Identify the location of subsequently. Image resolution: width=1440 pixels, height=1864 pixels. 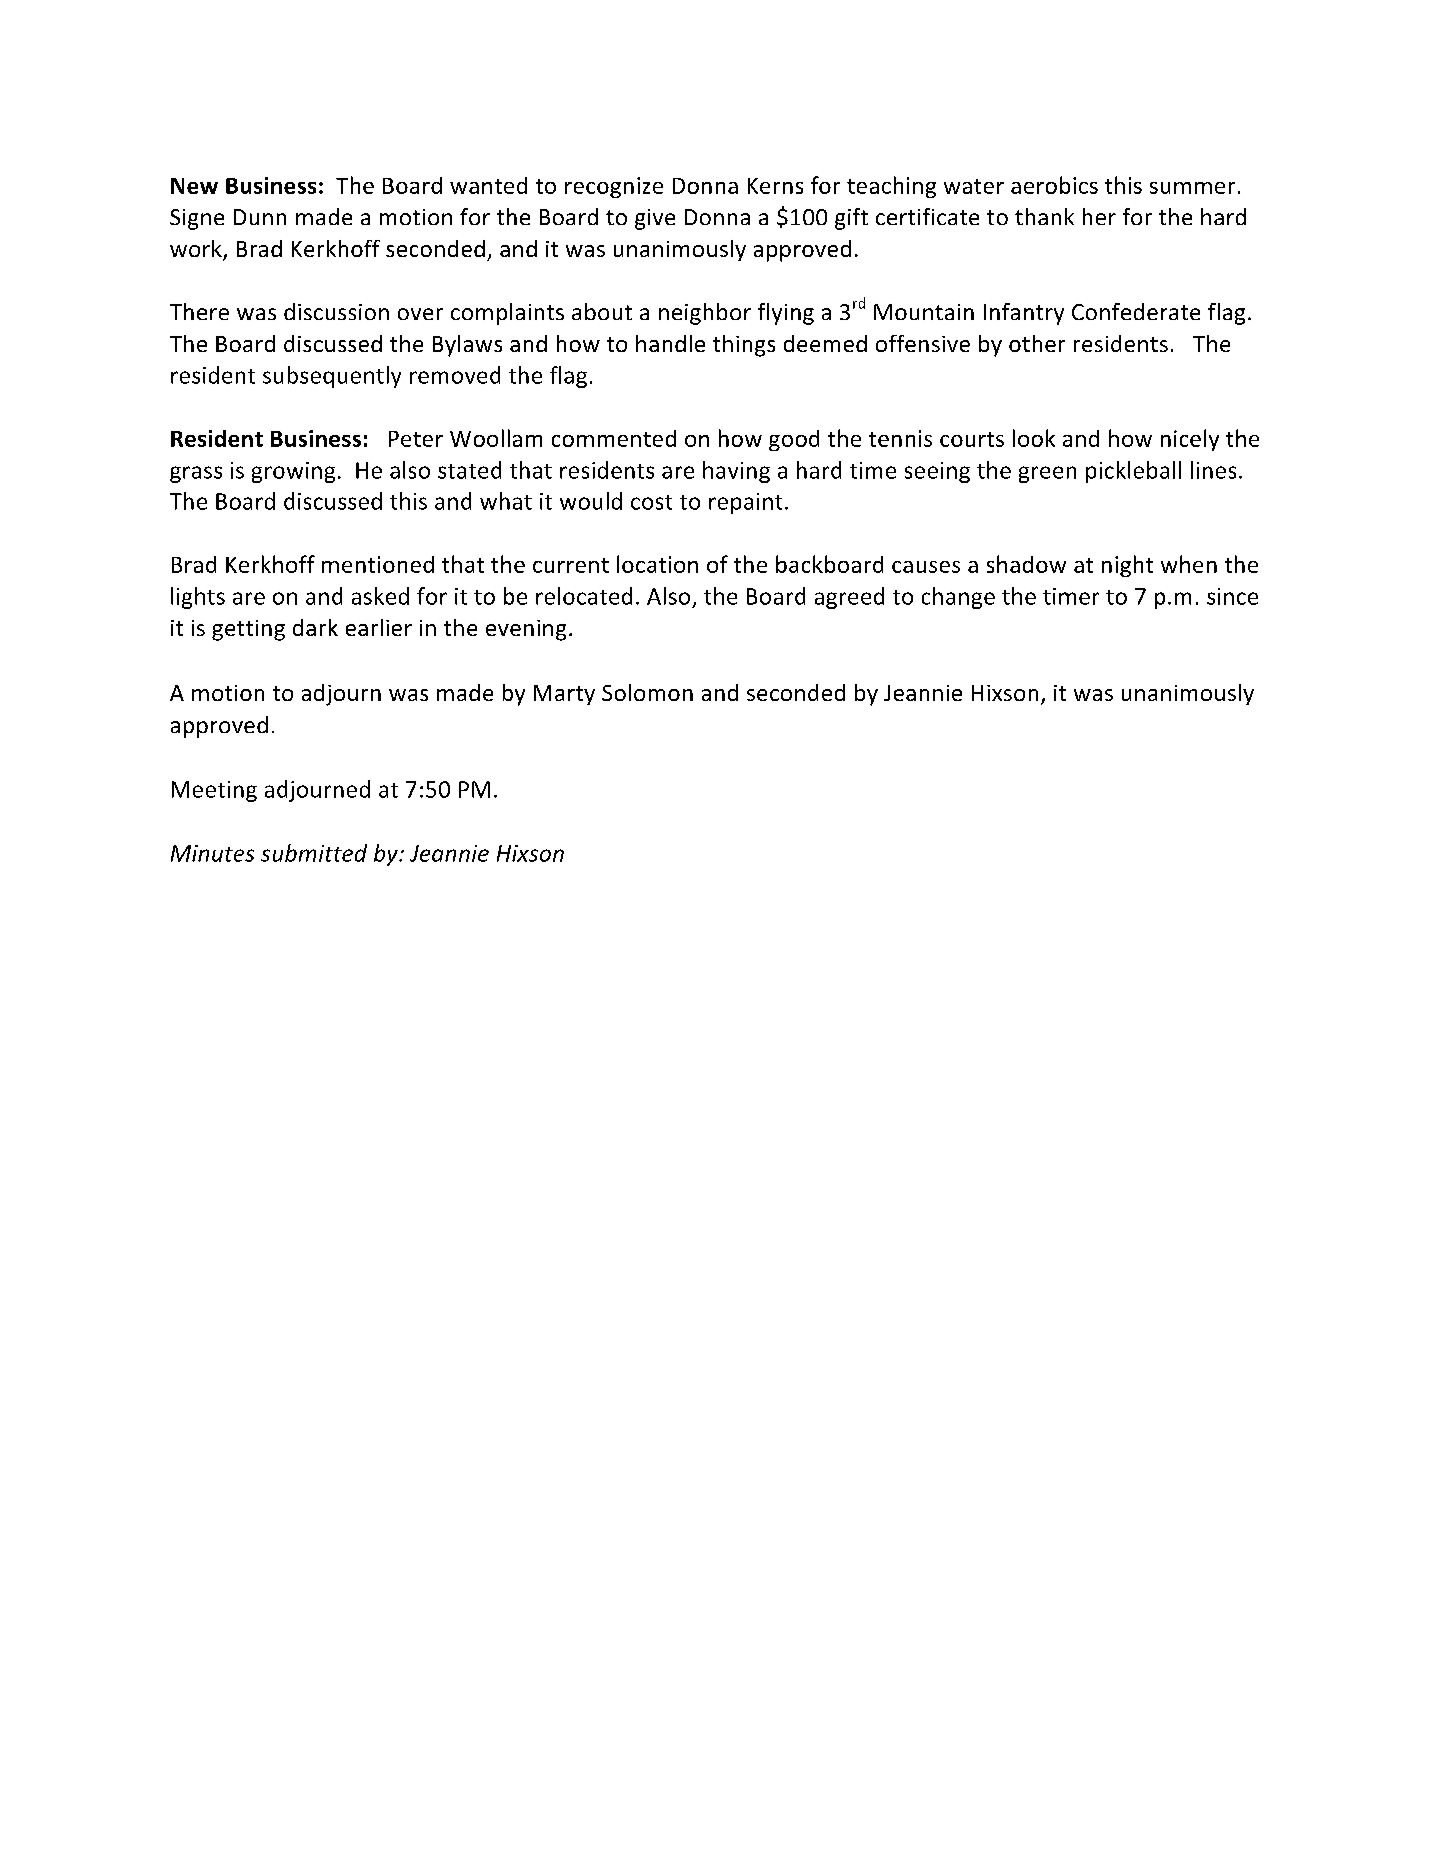
(332, 377).
